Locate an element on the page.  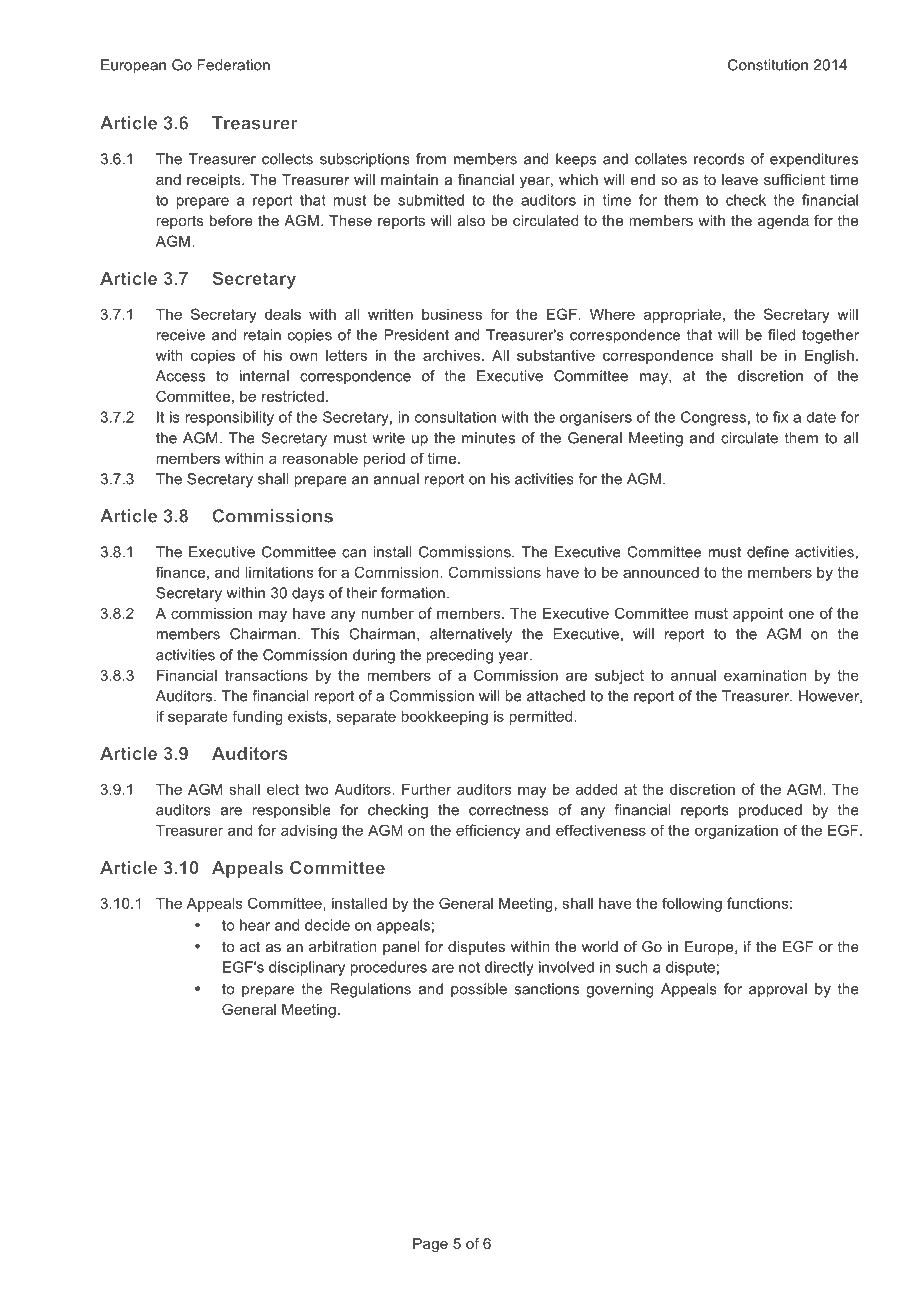
possible is located at coordinates (479, 990).
